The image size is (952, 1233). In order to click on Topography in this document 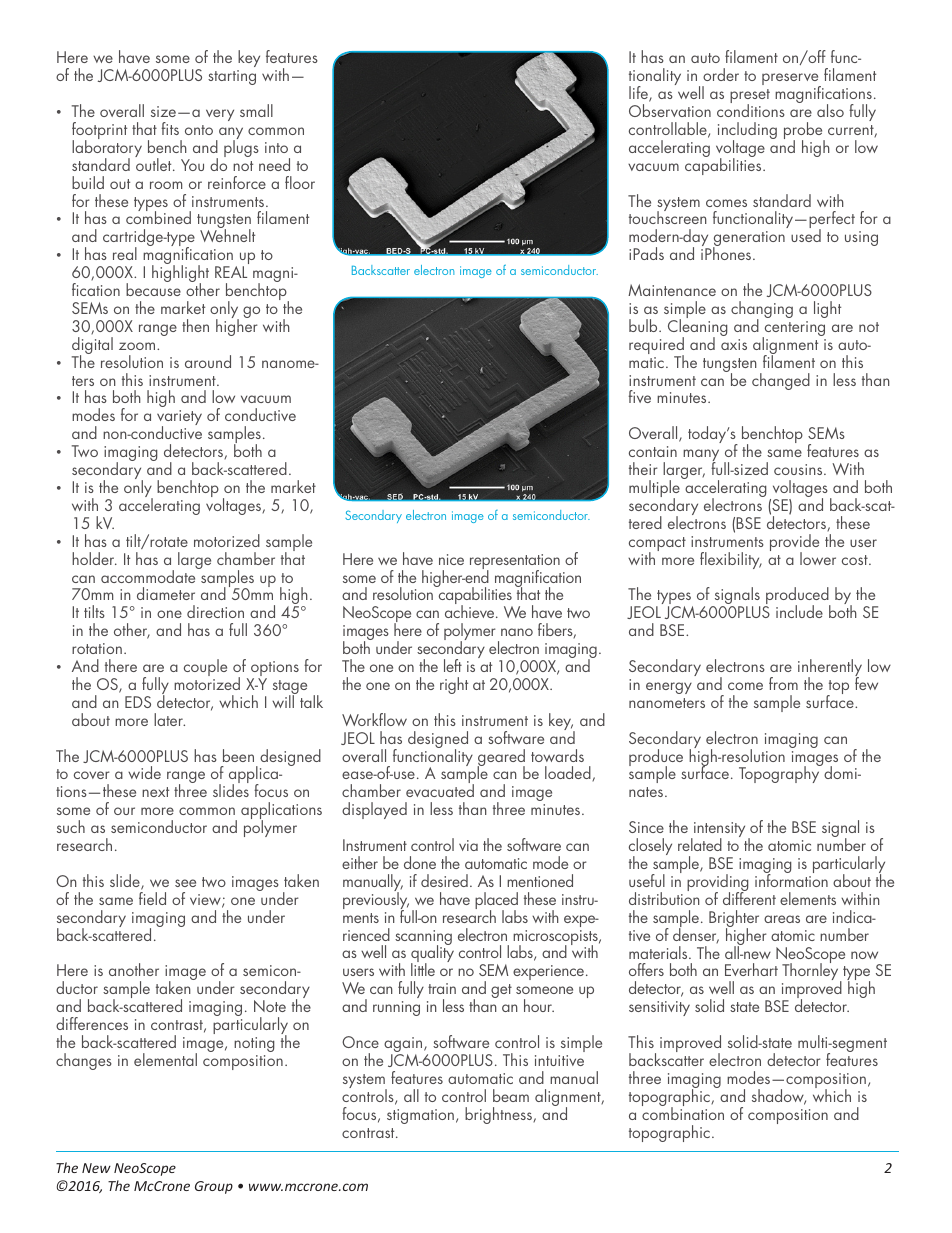, I will do `click(780, 774)`.
